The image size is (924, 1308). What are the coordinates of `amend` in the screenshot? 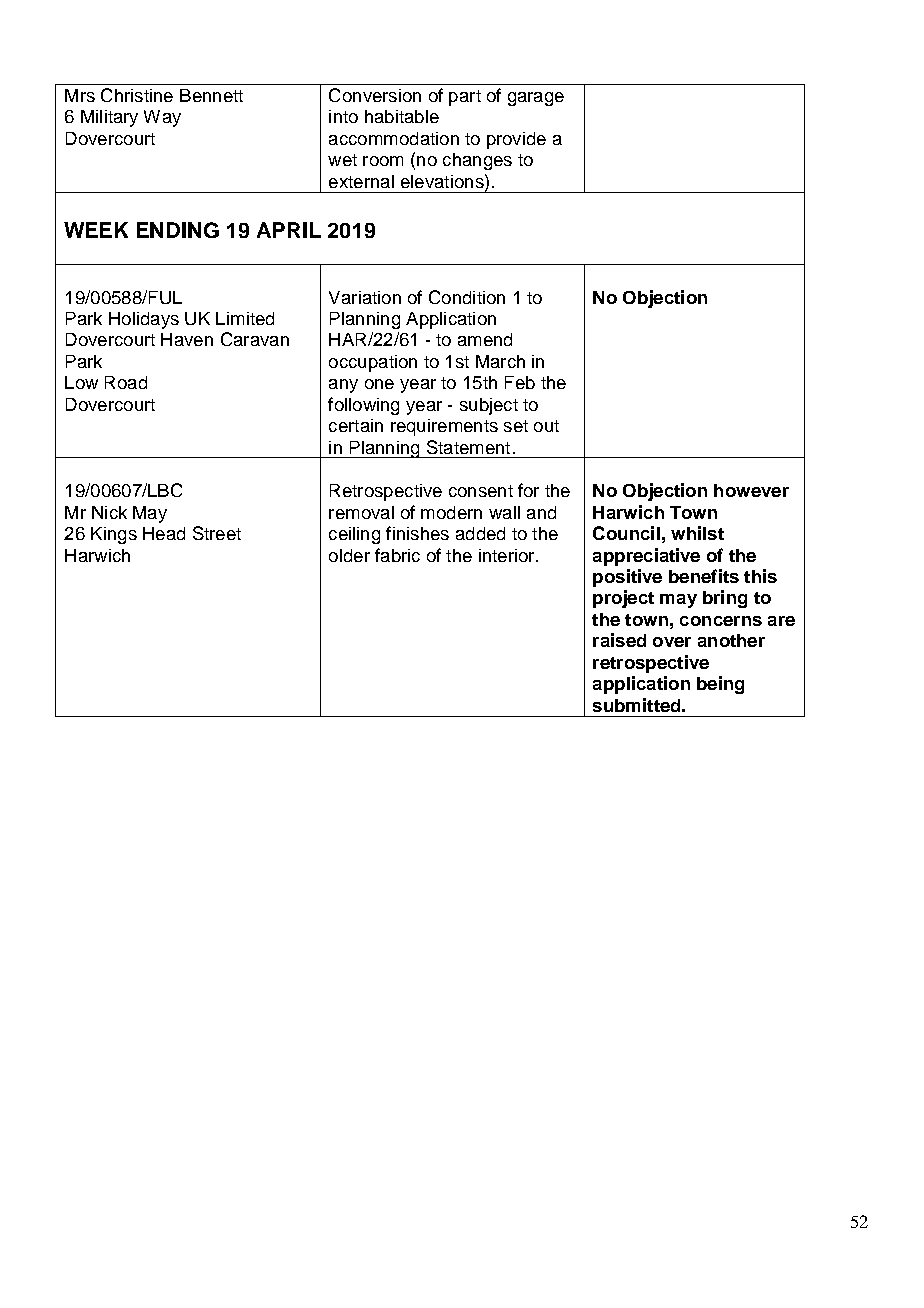 It's located at (485, 339).
